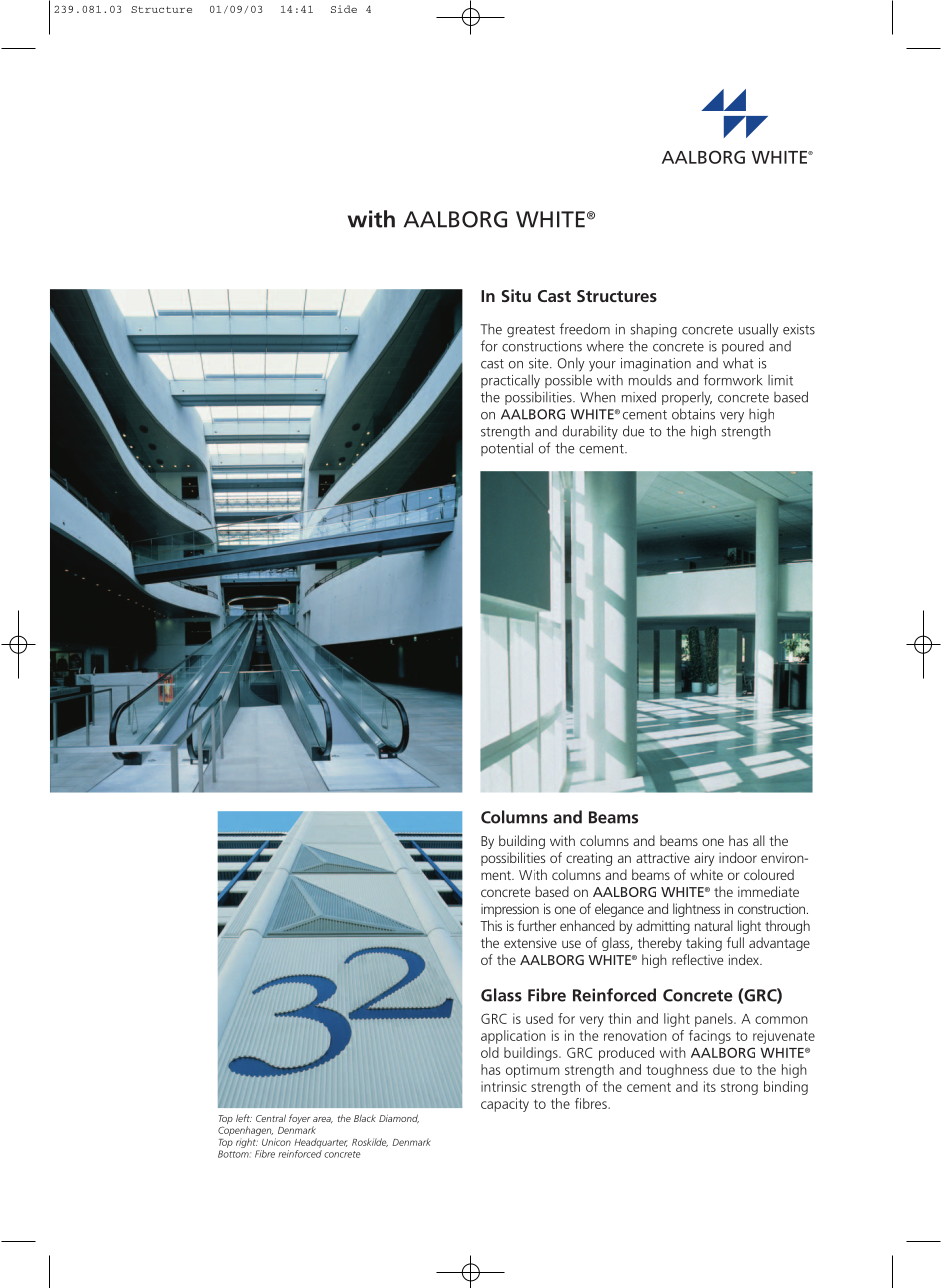 This page has height=1288, width=943. Describe the element at coordinates (759, 330) in the page. I see `usually` at that location.
